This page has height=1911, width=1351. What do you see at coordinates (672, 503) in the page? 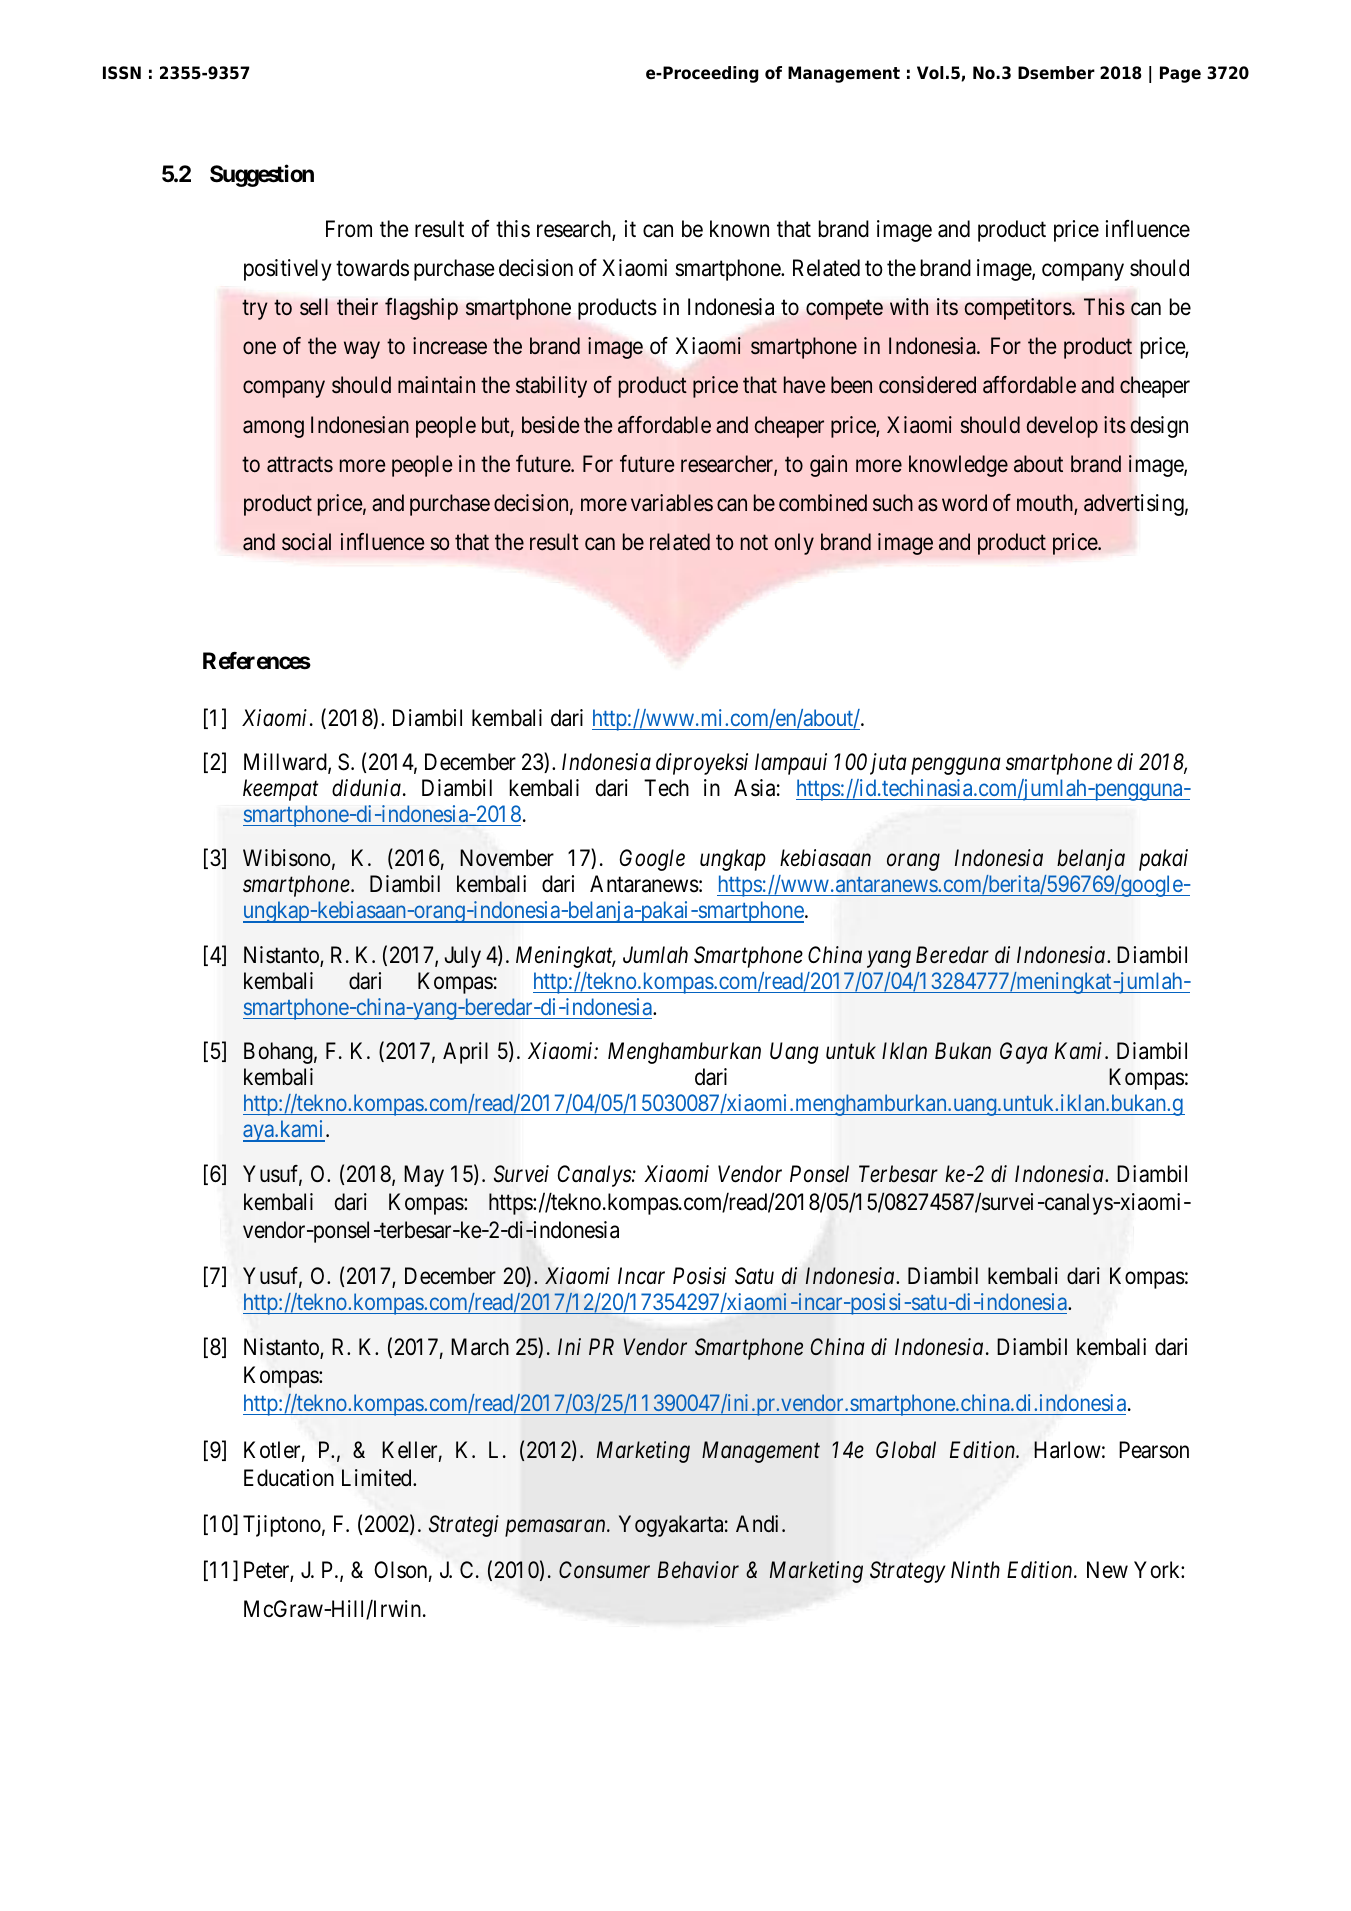
I see `variables` at bounding box center [672, 503].
